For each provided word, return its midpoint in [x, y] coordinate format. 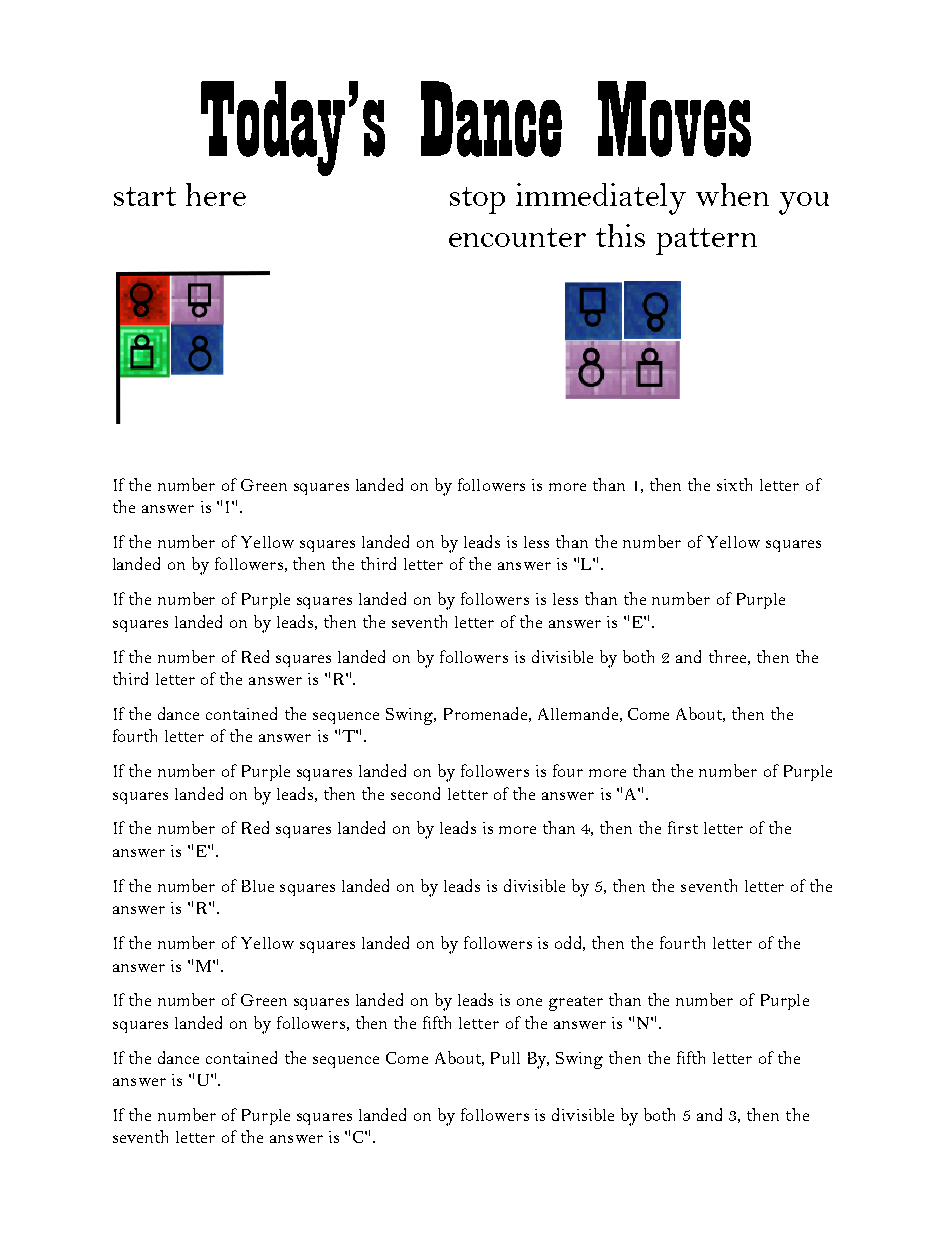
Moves [674, 119]
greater [576, 1003]
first [683, 827]
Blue [258, 886]
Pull [505, 1058]
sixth [734, 484]
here [216, 194]
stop [477, 200]
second [415, 793]
